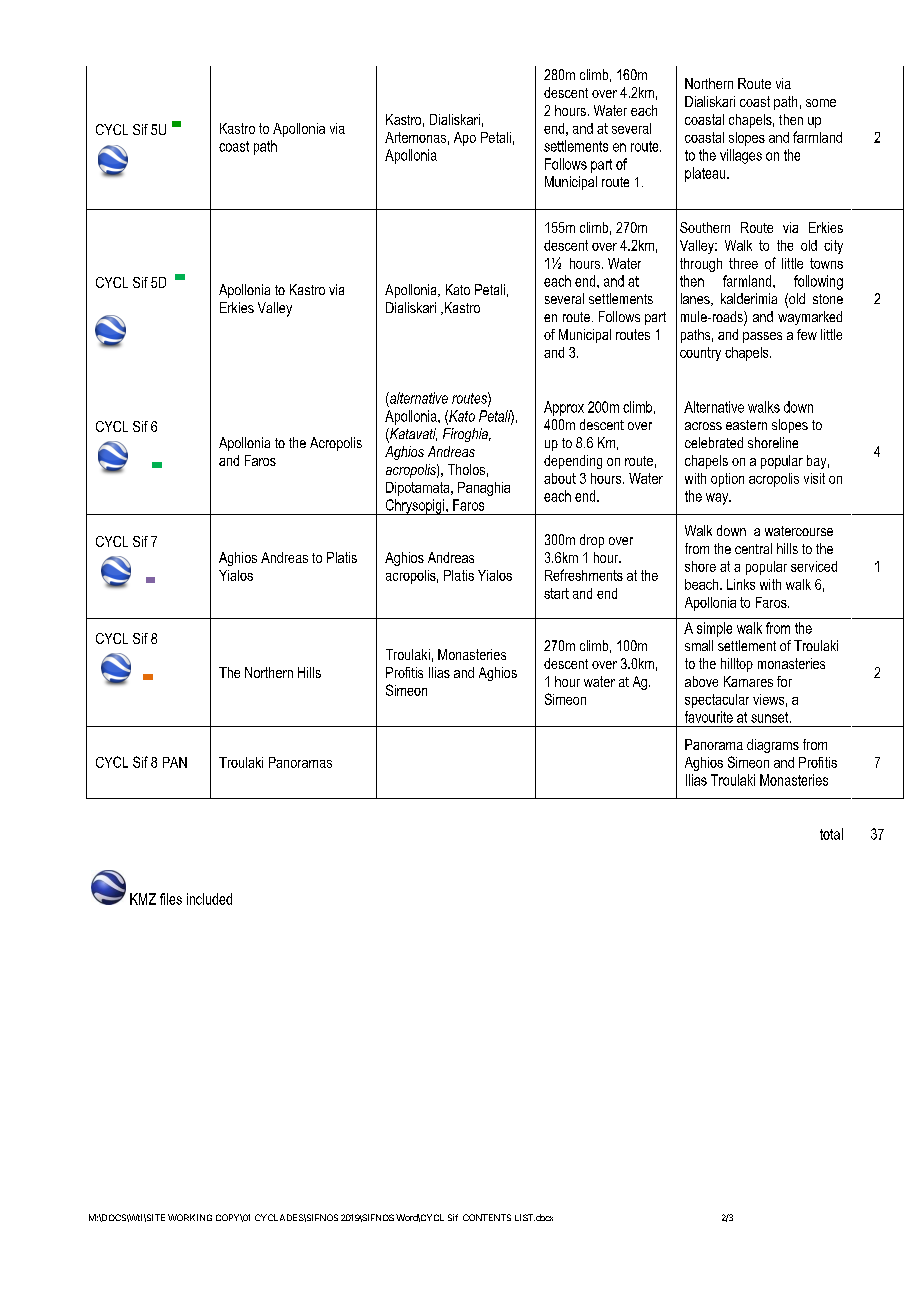  What do you see at coordinates (560, 478) in the document?
I see `about` at bounding box center [560, 478].
